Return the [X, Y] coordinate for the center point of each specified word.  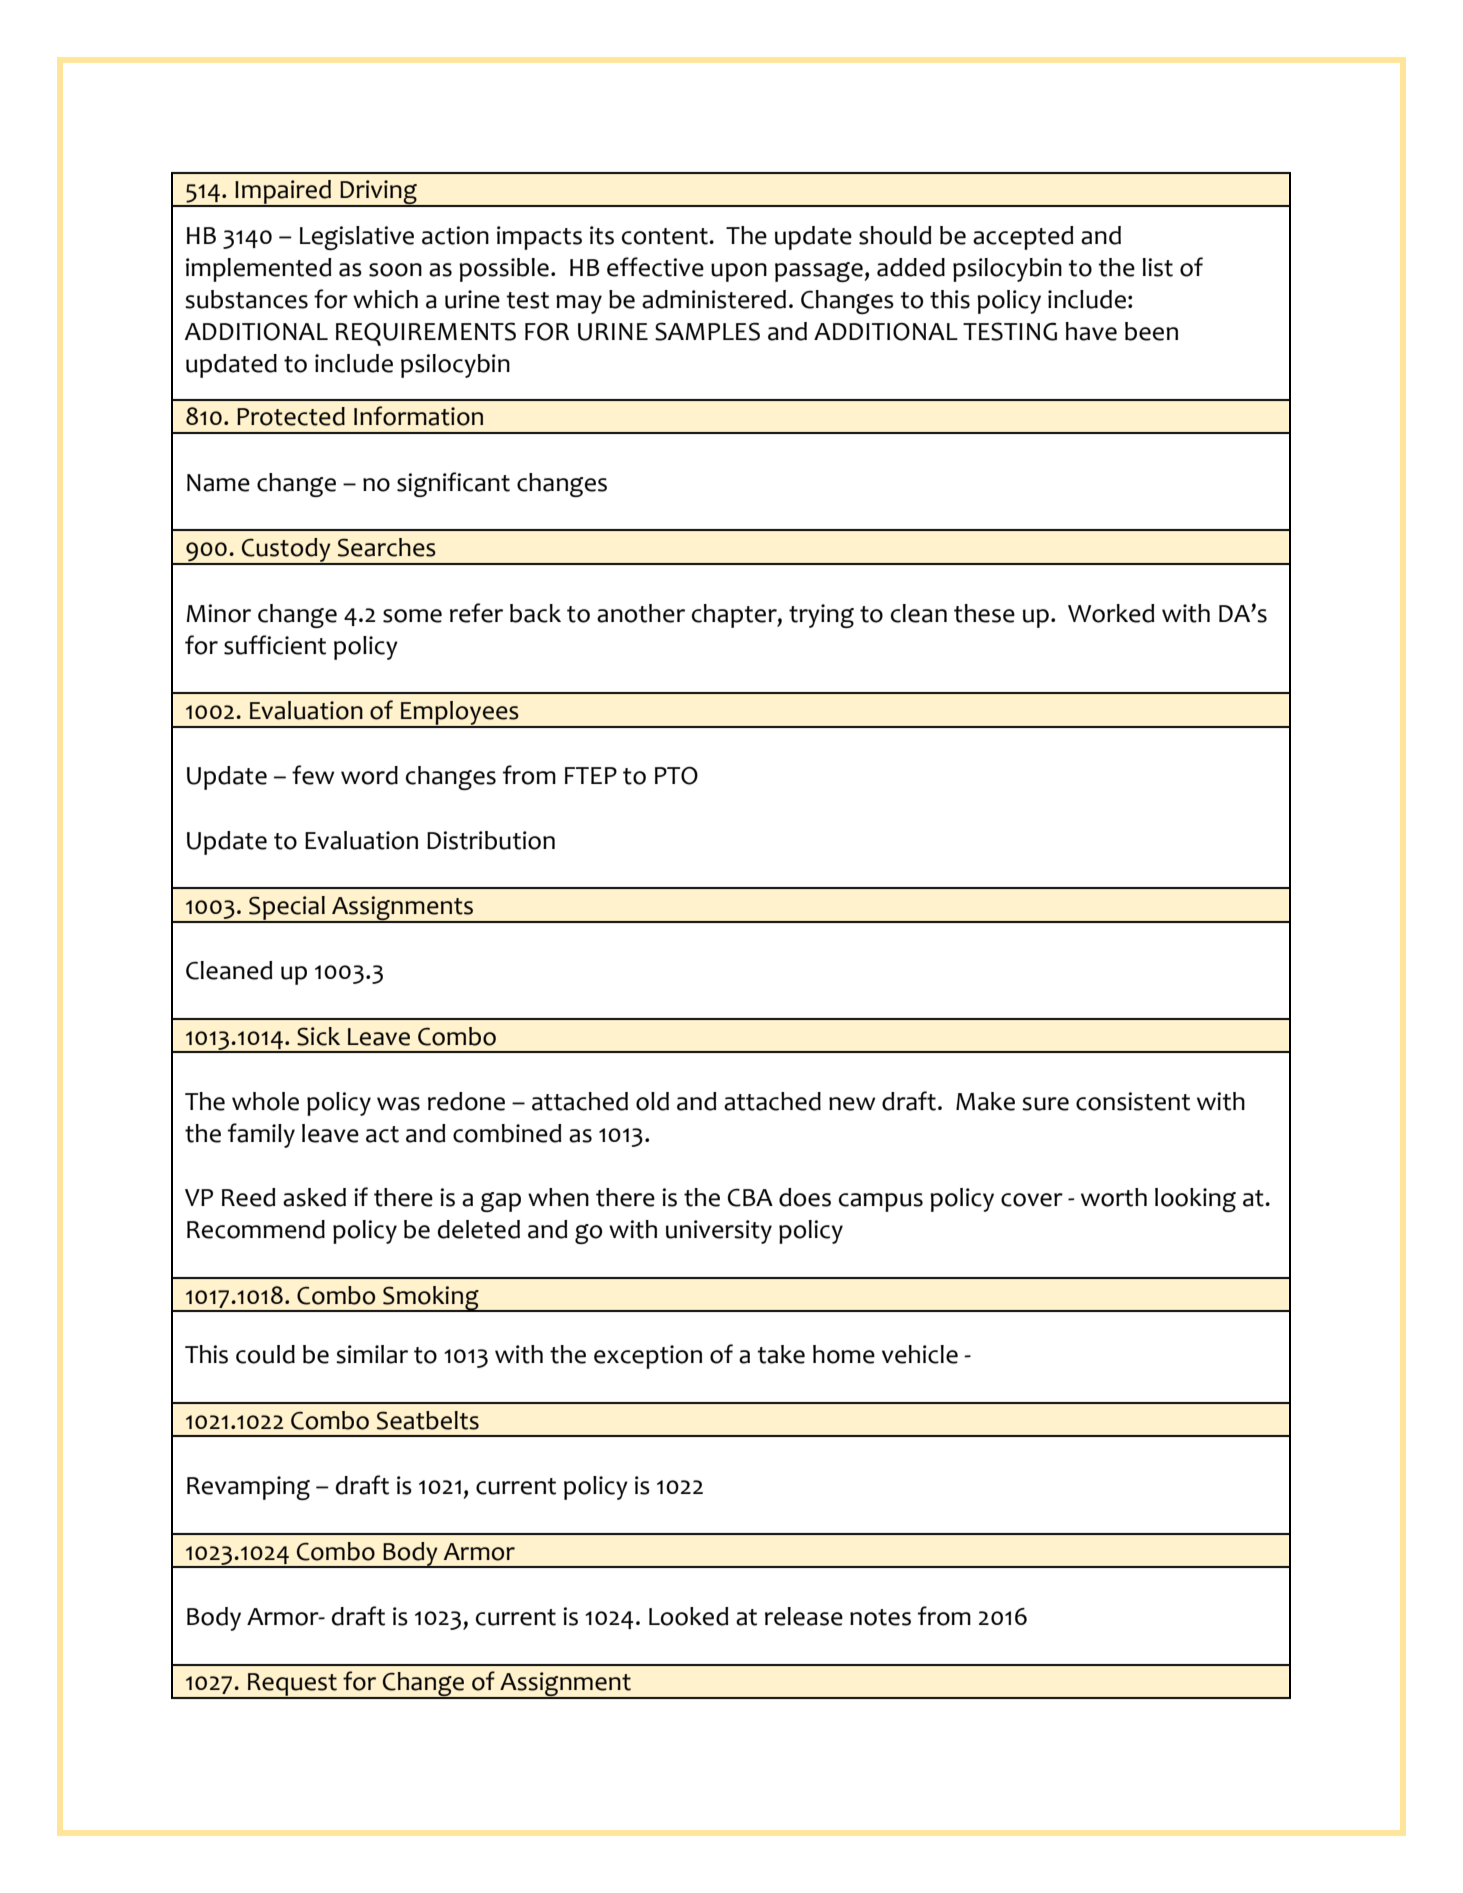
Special [287, 909]
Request [292, 1686]
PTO [676, 775]
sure [1045, 1104]
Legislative [357, 238]
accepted [1023, 238]
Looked [688, 1616]
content [666, 236]
